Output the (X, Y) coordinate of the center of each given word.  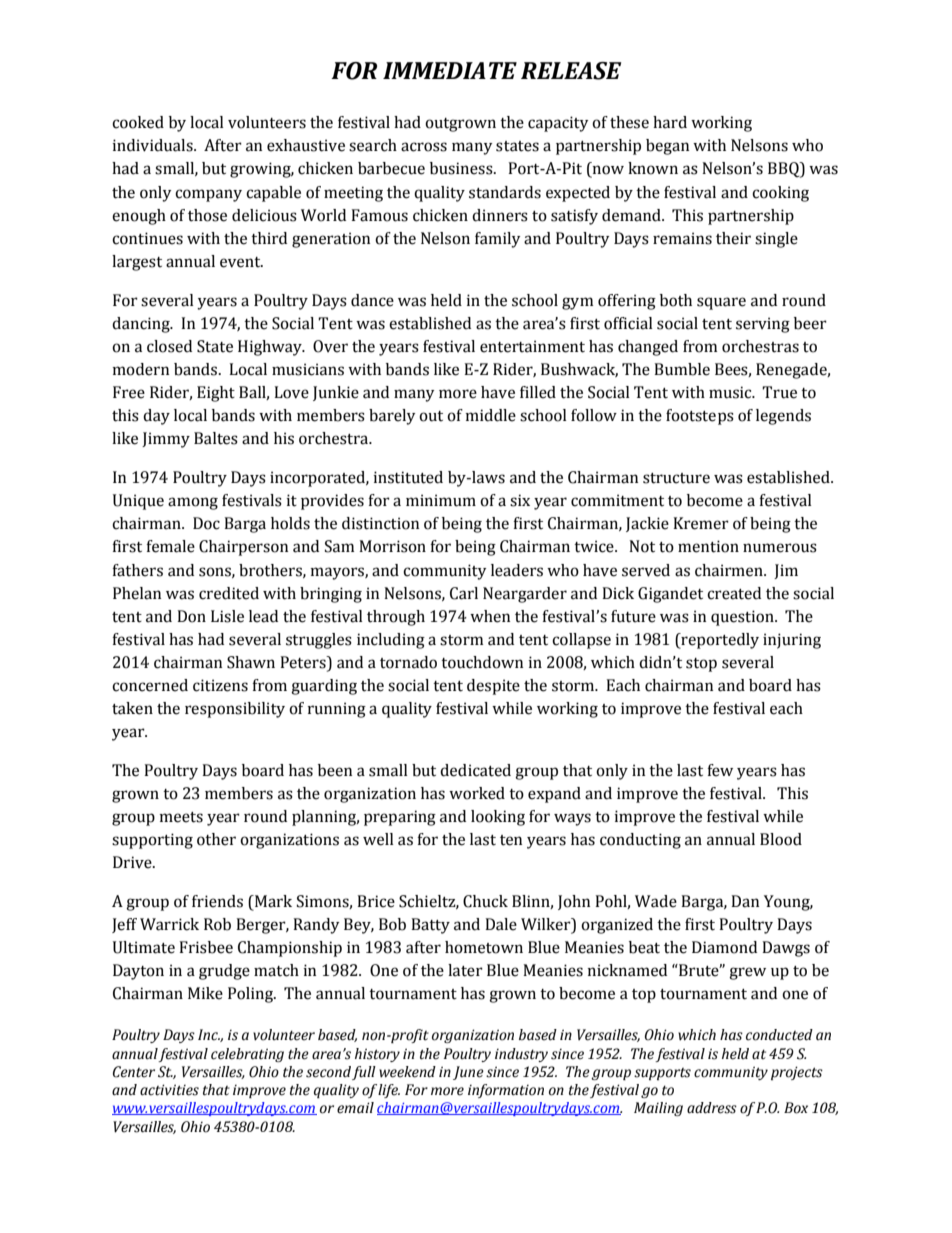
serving (763, 325)
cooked (138, 122)
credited (229, 593)
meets (181, 817)
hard (670, 122)
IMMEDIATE (450, 70)
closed (169, 346)
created (734, 593)
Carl (464, 593)
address (712, 1108)
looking (498, 818)
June (468, 1073)
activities (169, 1090)
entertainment (532, 346)
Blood (781, 839)
